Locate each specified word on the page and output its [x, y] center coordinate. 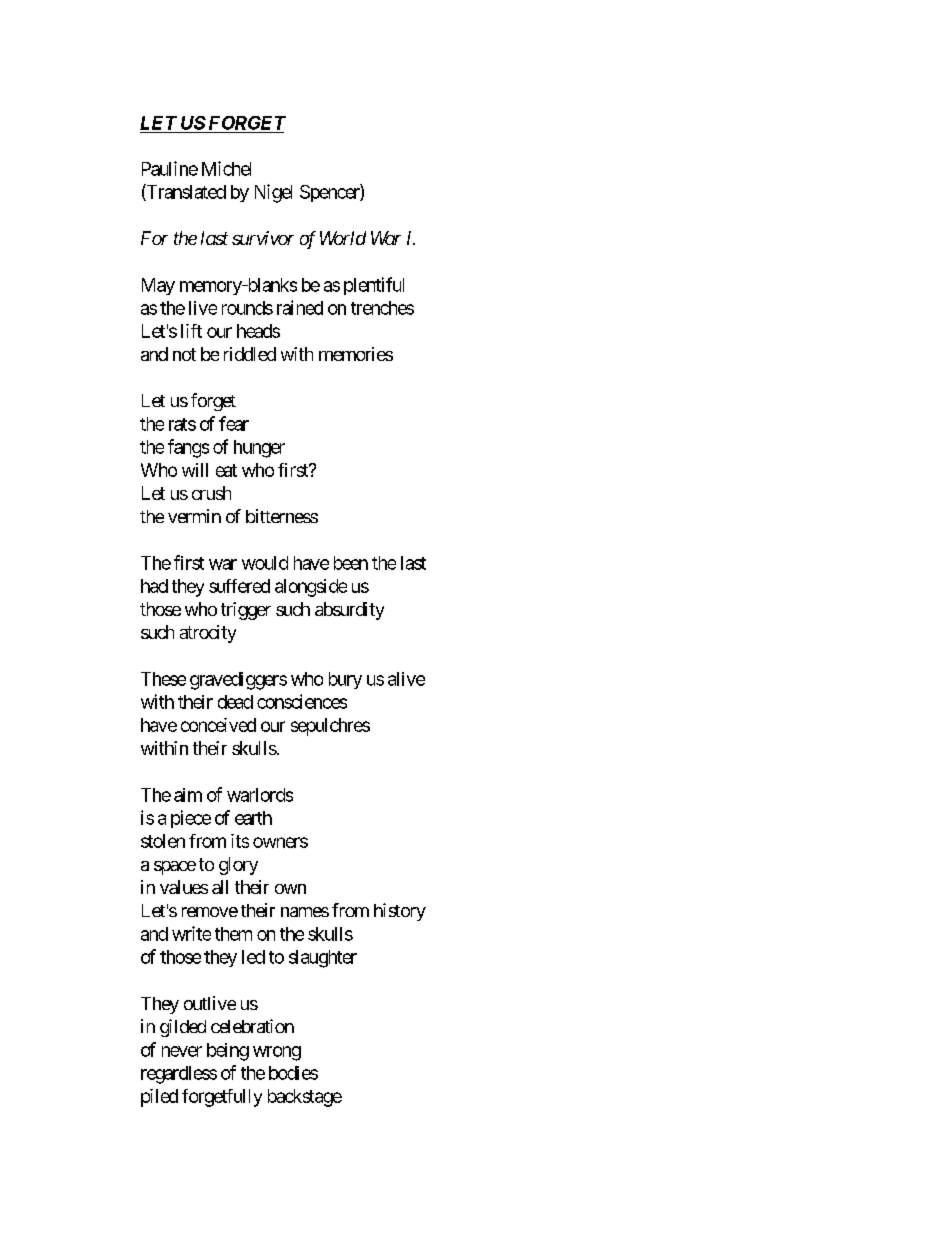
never [182, 1051]
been [351, 563]
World [343, 238]
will [195, 470]
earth [253, 818]
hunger [259, 449]
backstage [305, 1098]
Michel [226, 168]
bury [345, 680]
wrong [277, 1053]
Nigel [273, 193]
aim [188, 795]
